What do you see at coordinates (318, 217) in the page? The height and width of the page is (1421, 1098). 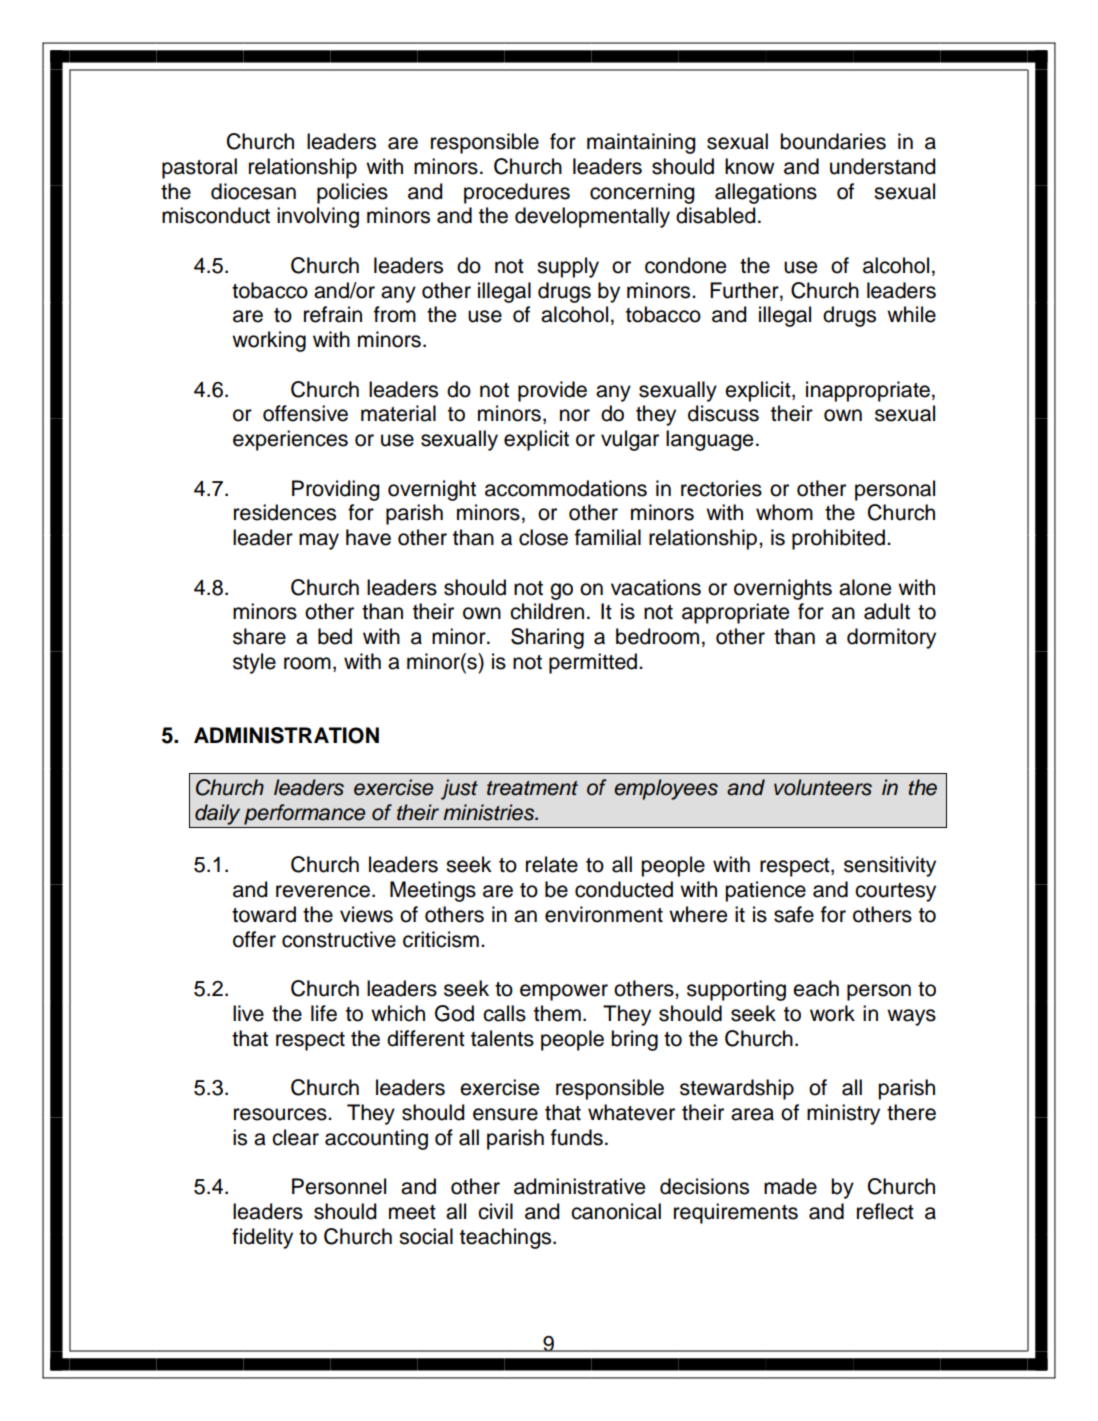 I see `involving` at bounding box center [318, 217].
